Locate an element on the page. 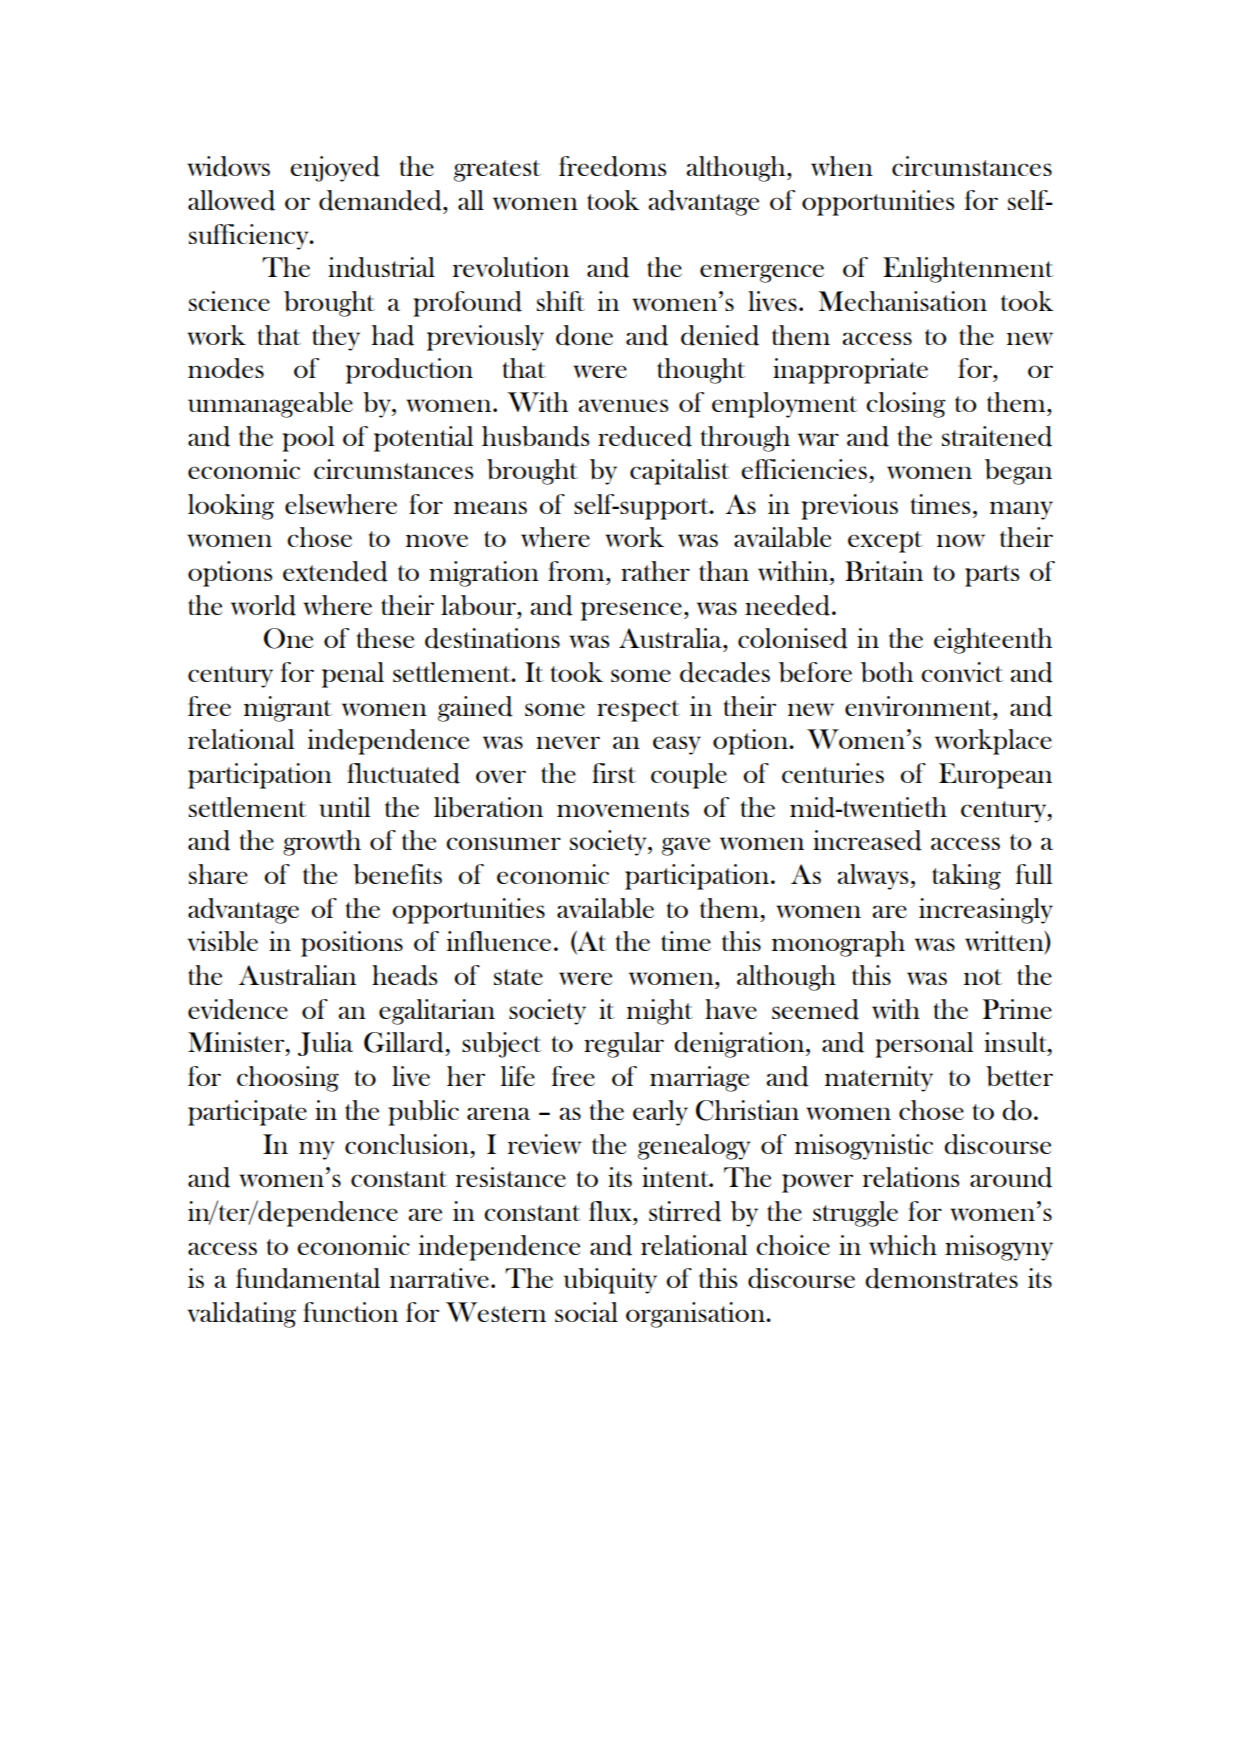 This image has height=1755, width=1241. Enlightenment is located at coordinates (968, 270).
